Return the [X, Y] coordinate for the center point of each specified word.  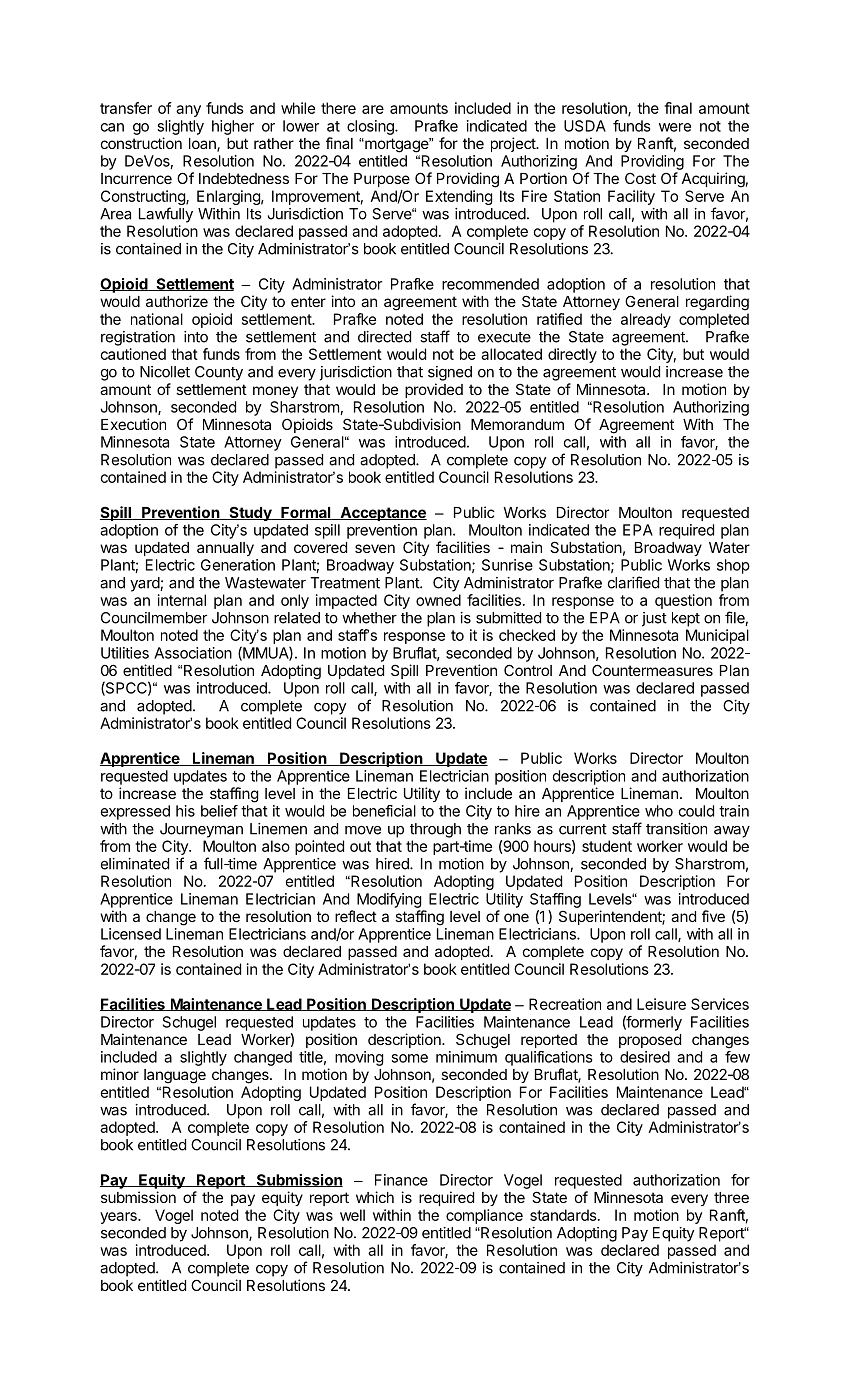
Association [193, 653]
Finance [401, 1180]
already [646, 320]
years [119, 1218]
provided [434, 390]
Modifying [389, 900]
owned [438, 600]
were [675, 127]
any [188, 111]
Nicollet [165, 372]
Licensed [131, 934]
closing [371, 127]
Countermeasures [652, 670]
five [713, 916]
